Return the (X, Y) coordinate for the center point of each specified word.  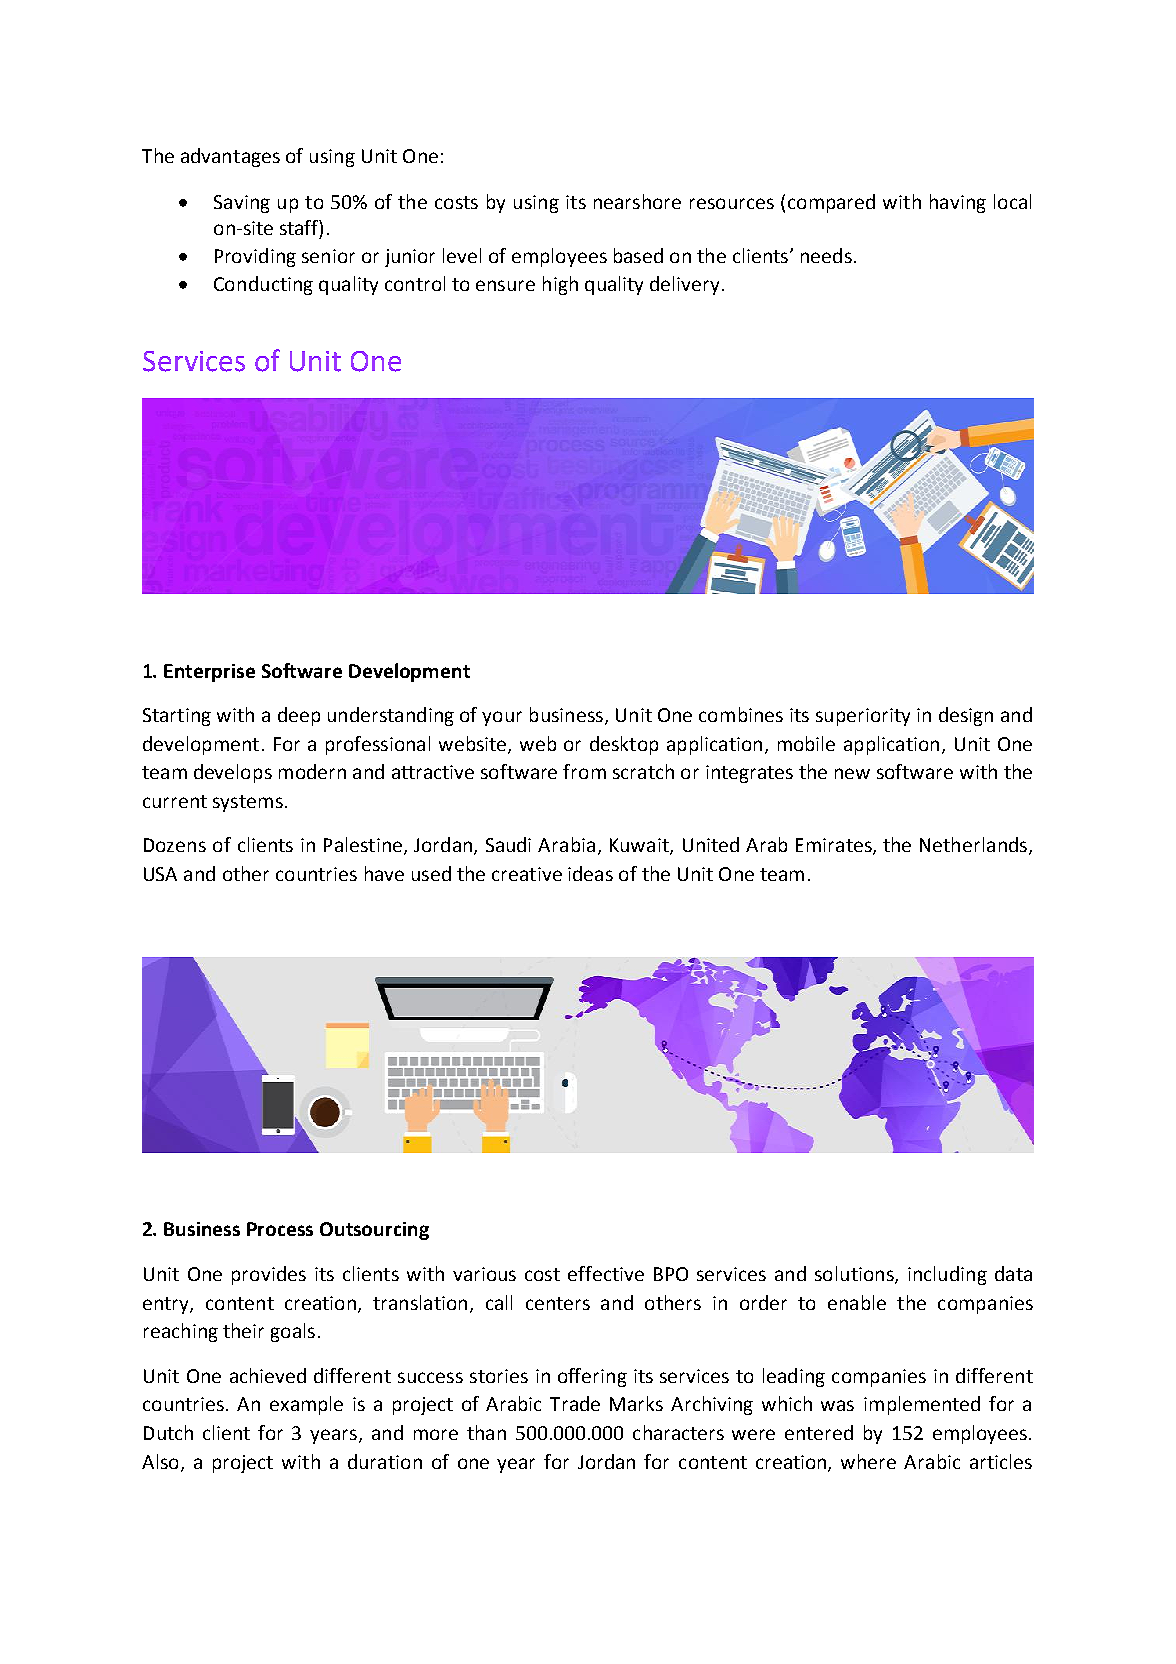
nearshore (637, 201)
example (306, 1405)
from (584, 771)
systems (248, 803)
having (958, 203)
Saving (242, 204)
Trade (575, 1403)
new (852, 773)
